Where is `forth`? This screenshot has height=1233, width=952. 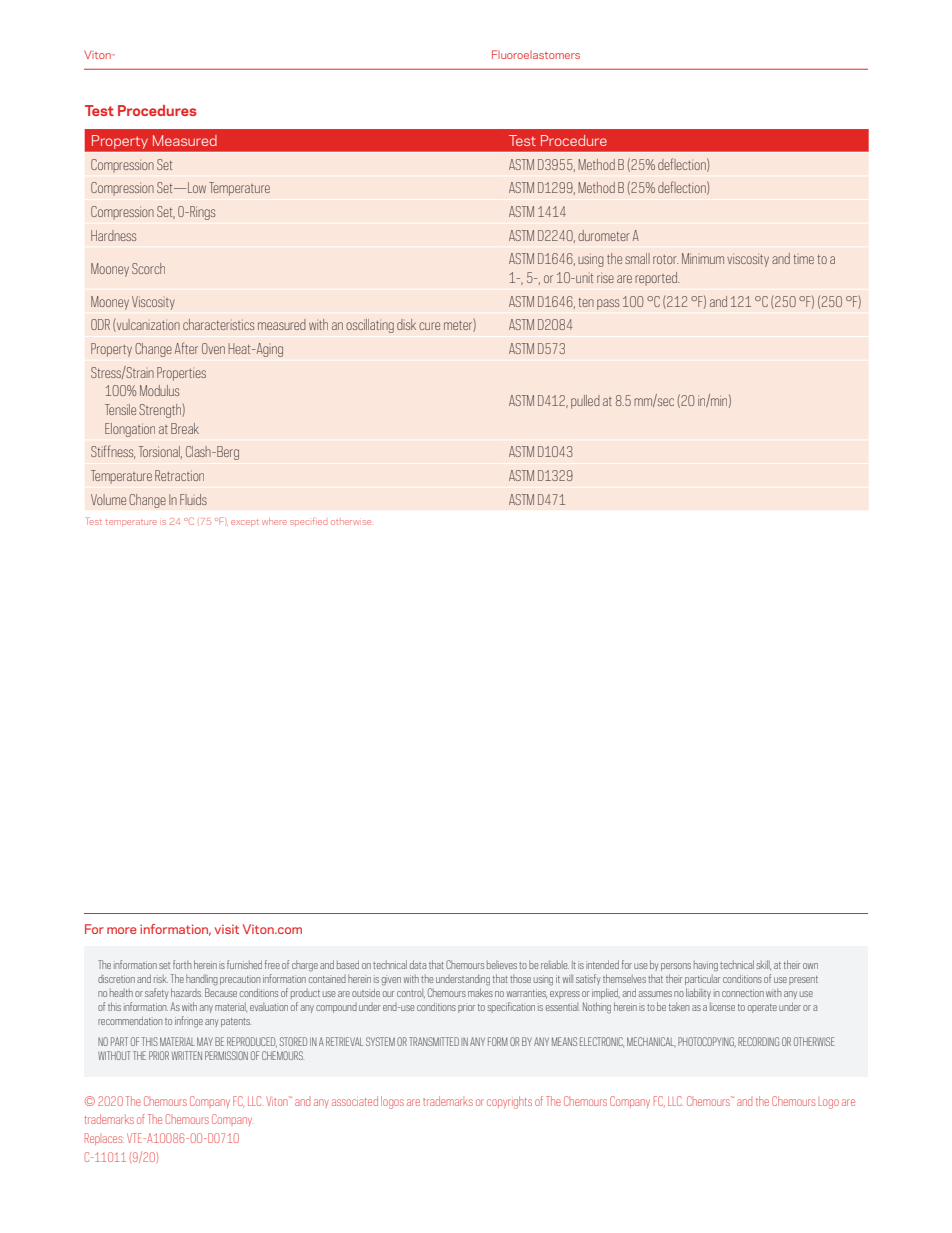 forth is located at coordinates (182, 964).
